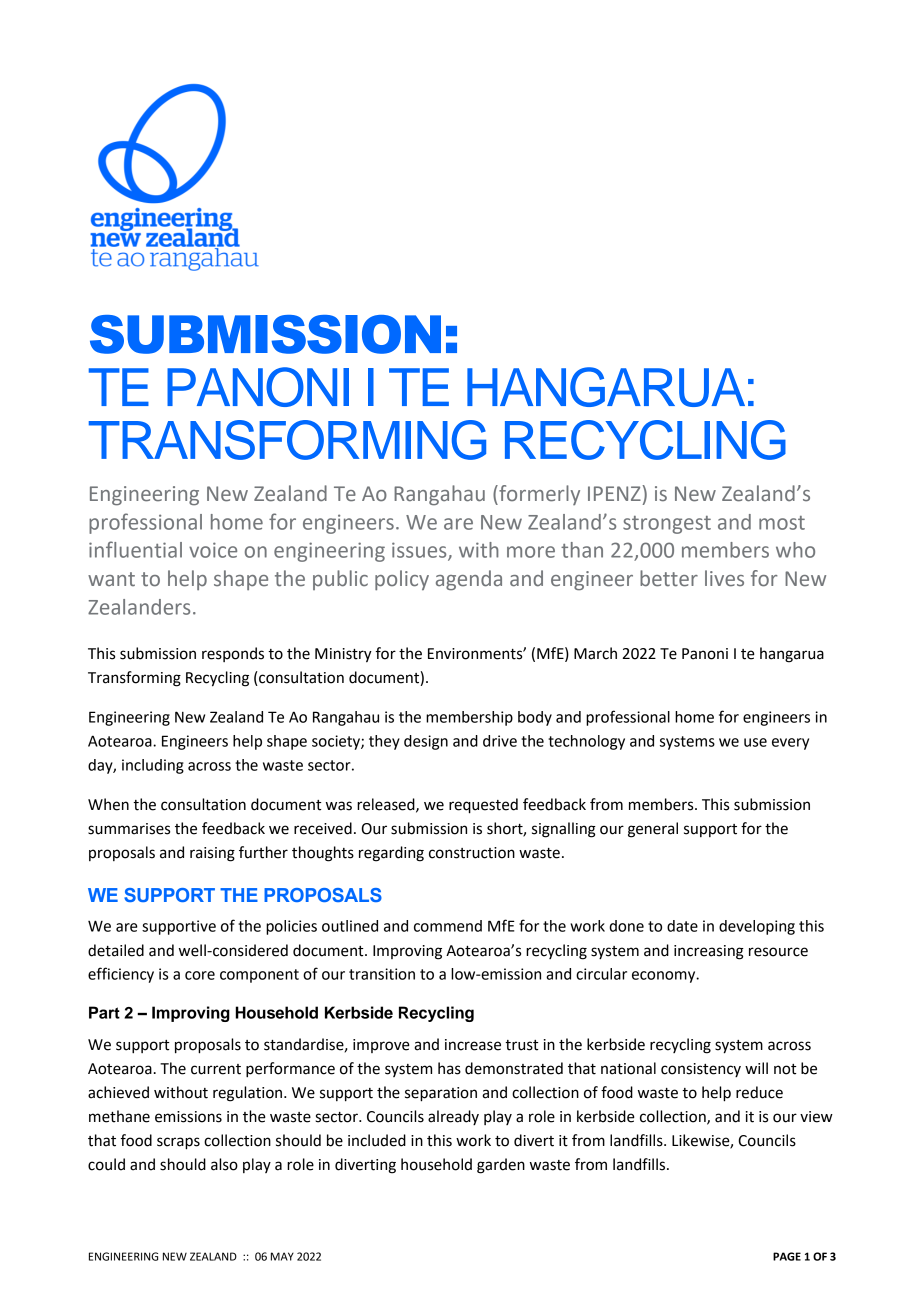 Image resolution: width=924 pixels, height=1308 pixels. Describe the element at coordinates (787, 1256) in the screenshot. I see `PAGE` at that location.
